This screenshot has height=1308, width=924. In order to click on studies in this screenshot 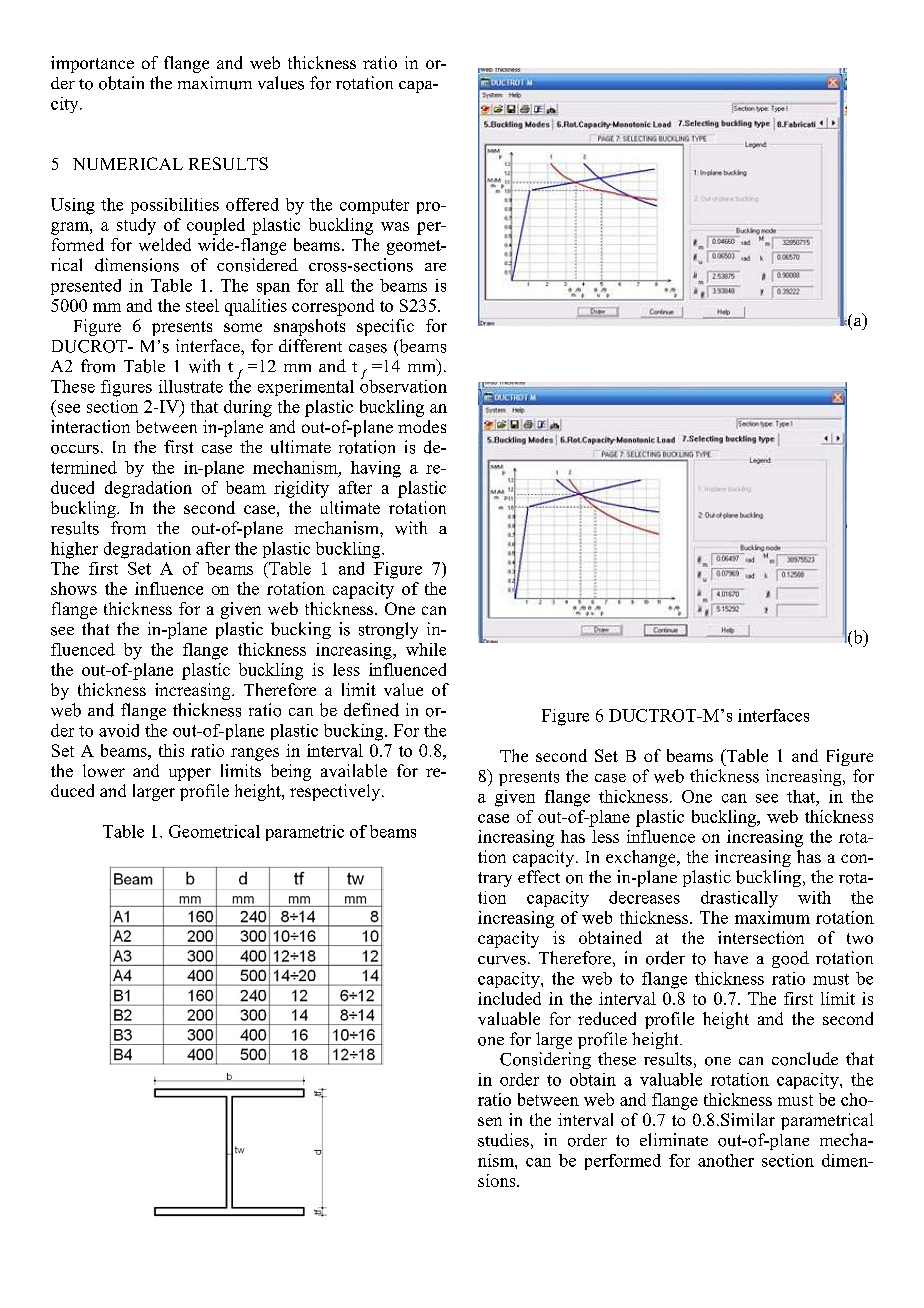, I will do `click(503, 1140)`.
